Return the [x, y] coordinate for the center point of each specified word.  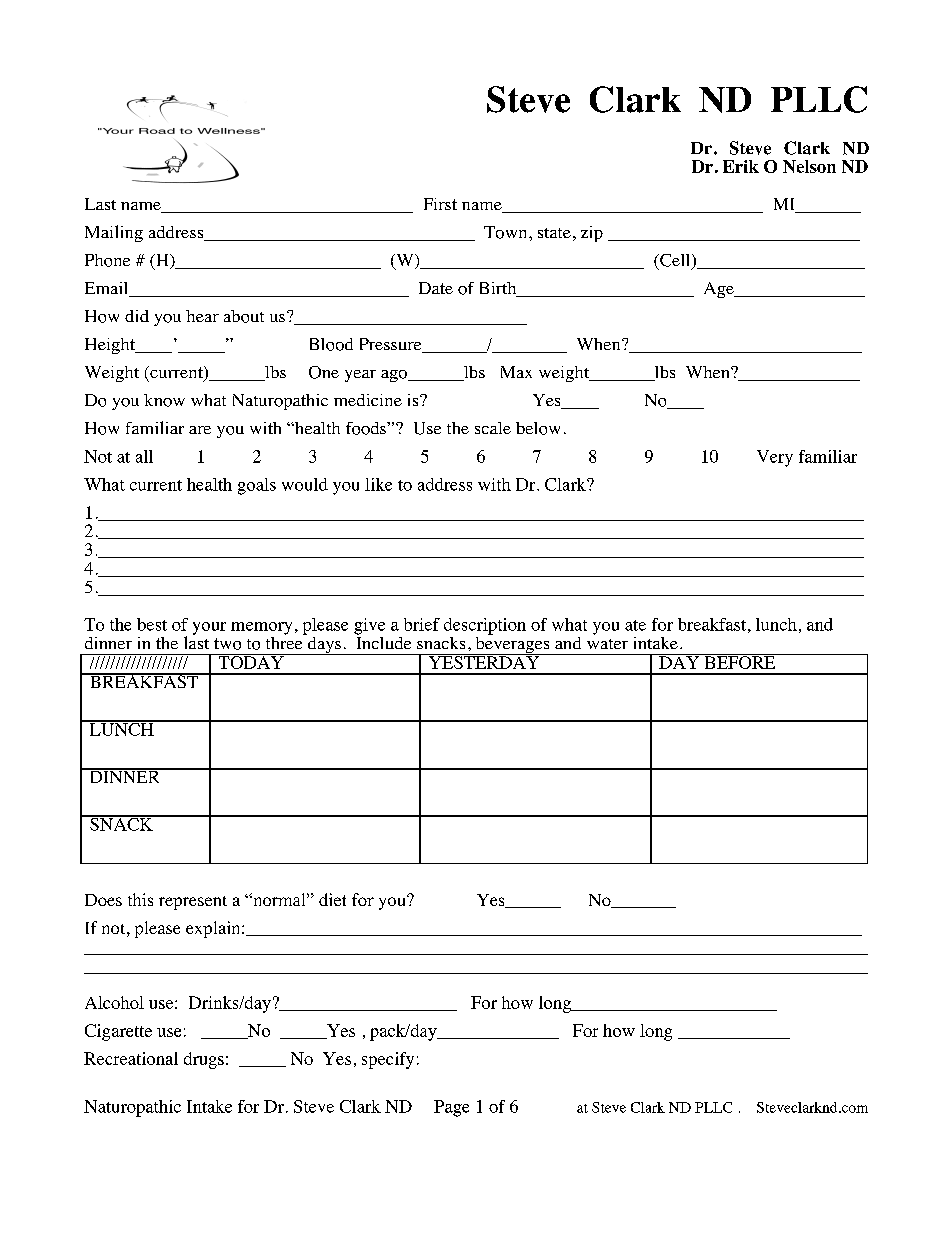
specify [388, 1060]
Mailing [114, 233]
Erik [741, 166]
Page [451, 1108]
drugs [204, 1060]
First [440, 204]
